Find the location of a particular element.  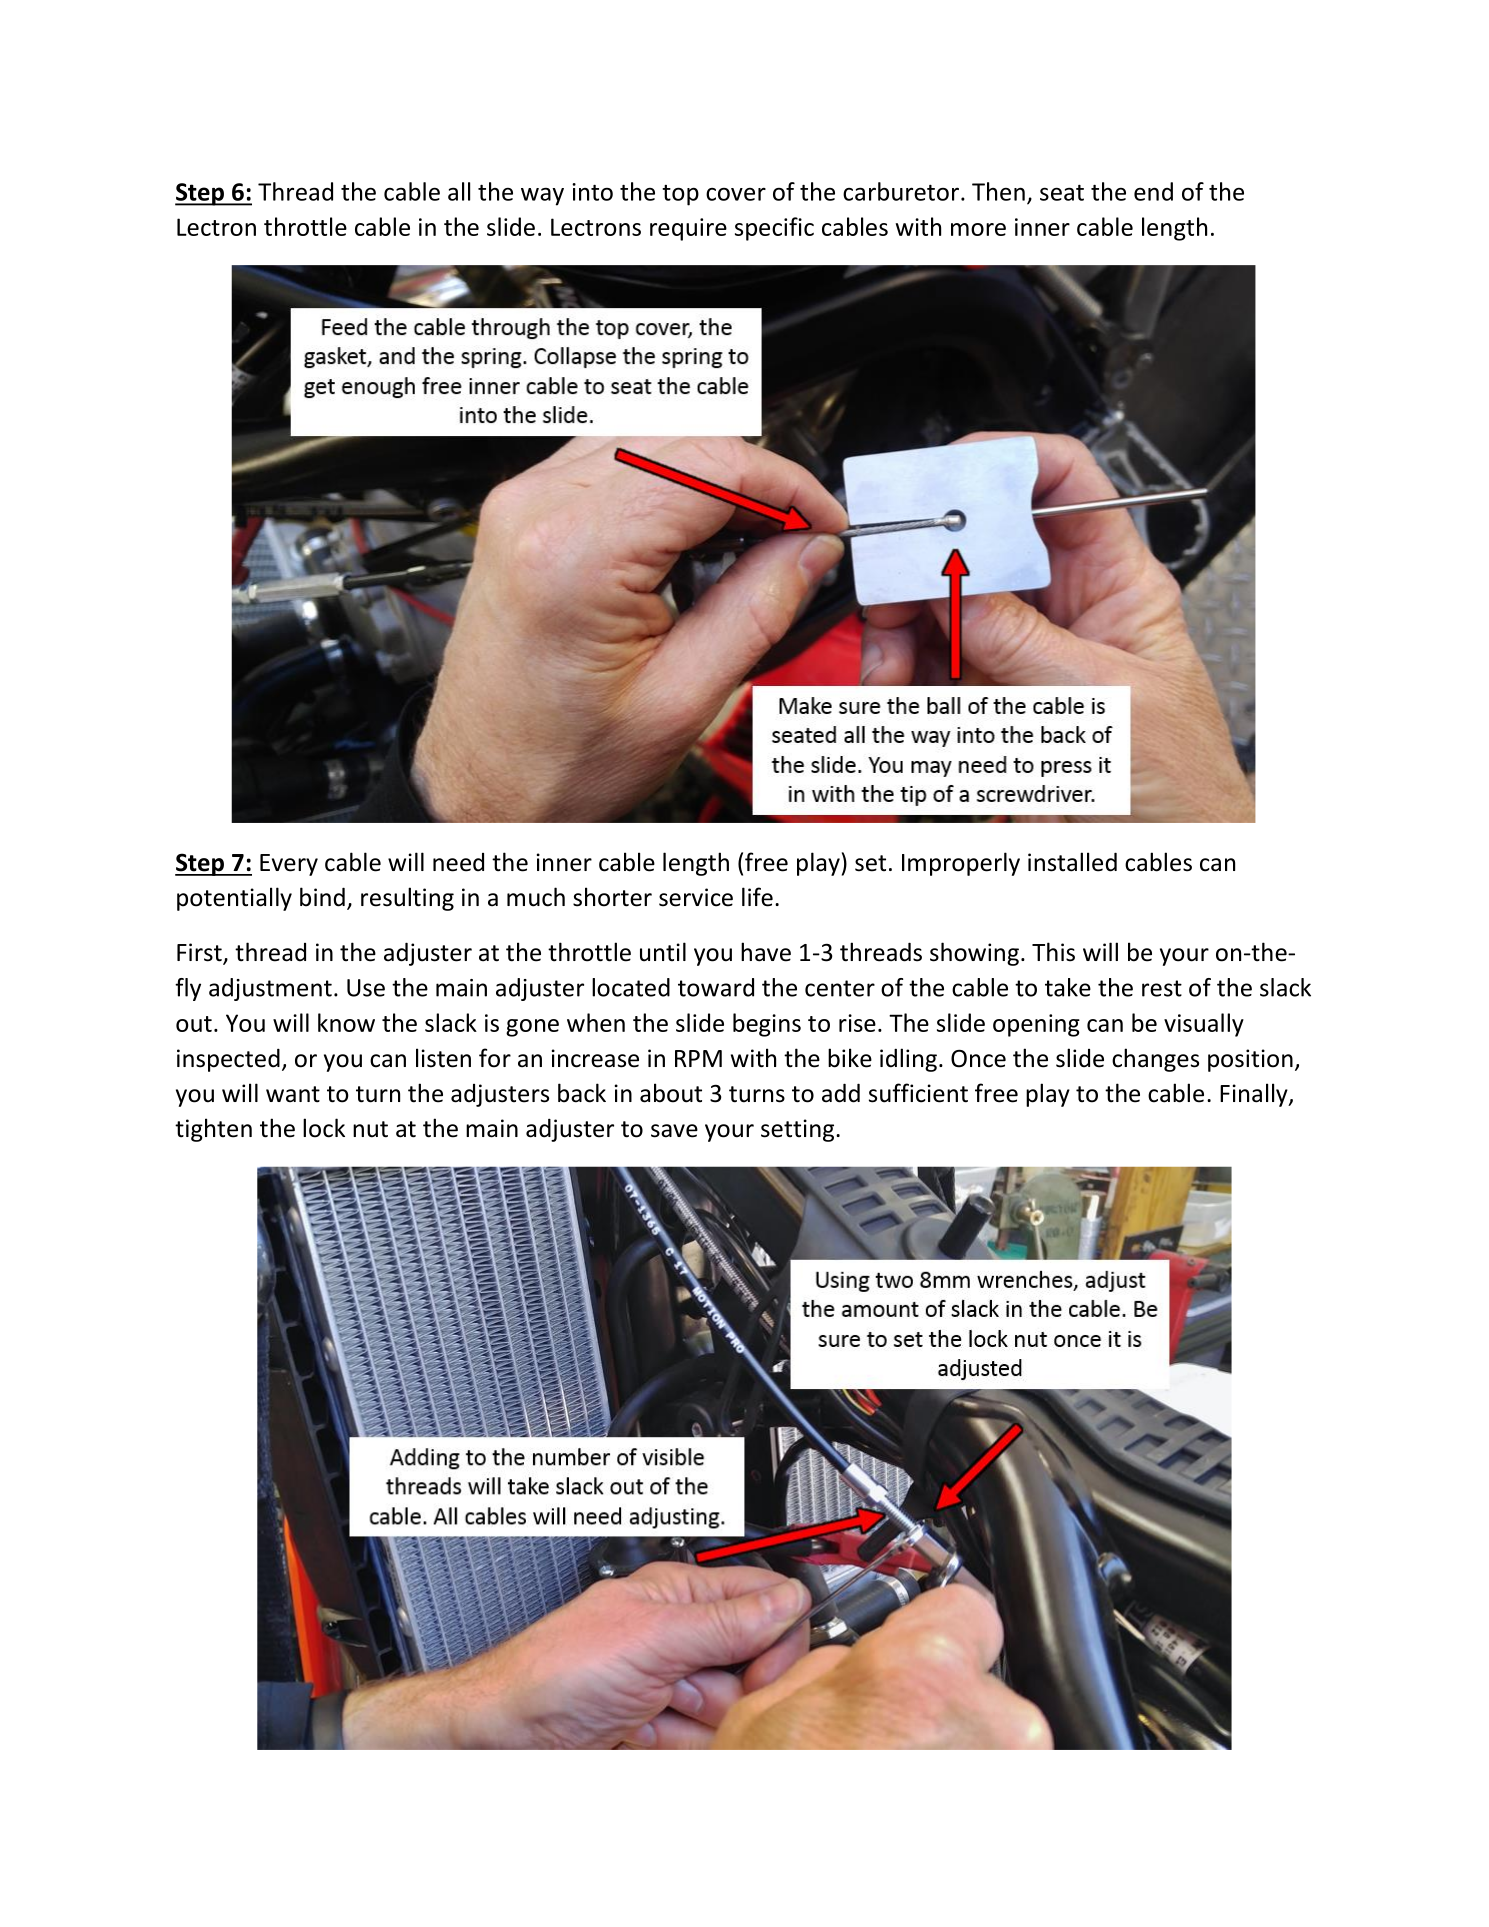

Every is located at coordinates (289, 865).
